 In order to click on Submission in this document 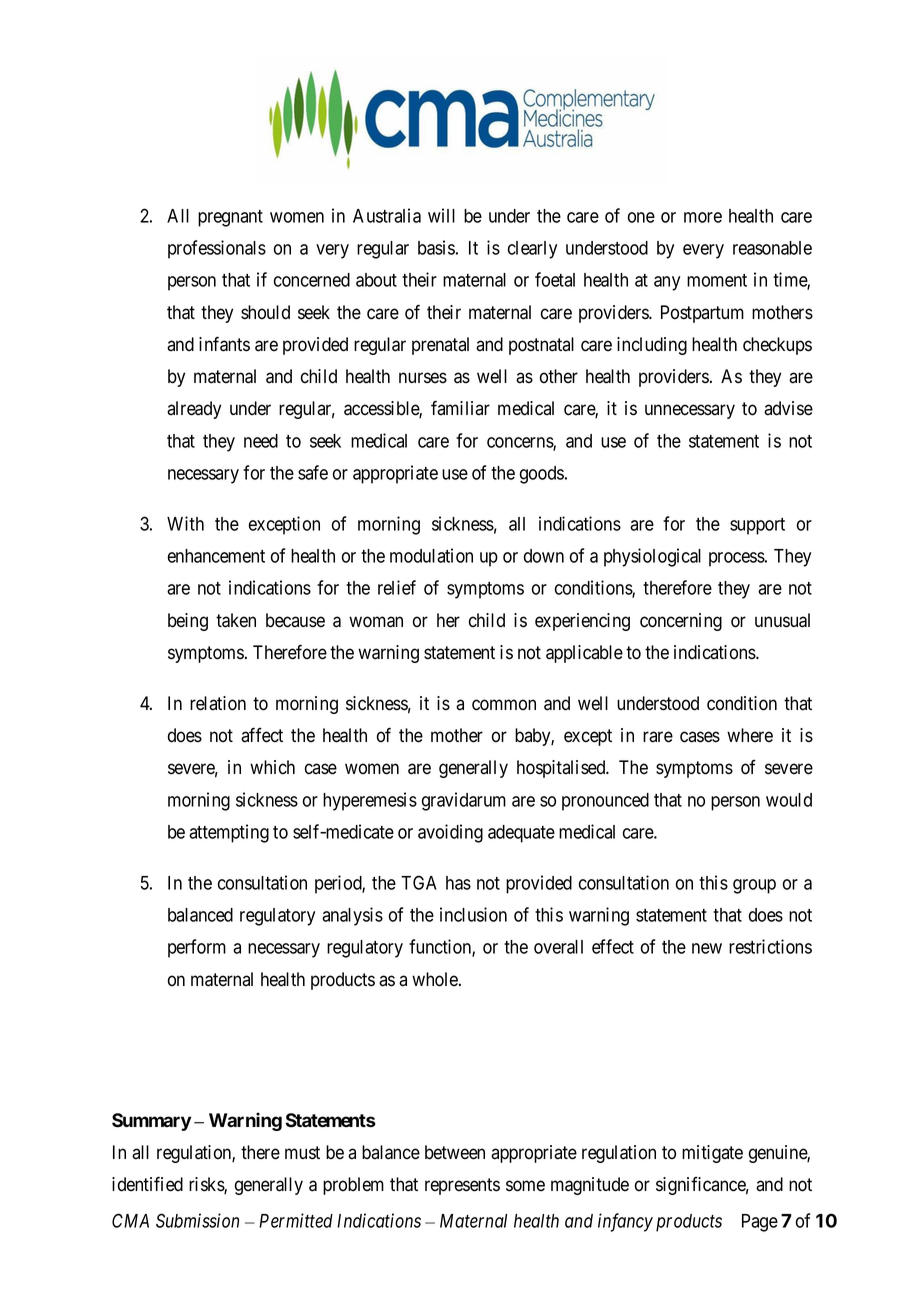, I will do `click(197, 1220)`.
